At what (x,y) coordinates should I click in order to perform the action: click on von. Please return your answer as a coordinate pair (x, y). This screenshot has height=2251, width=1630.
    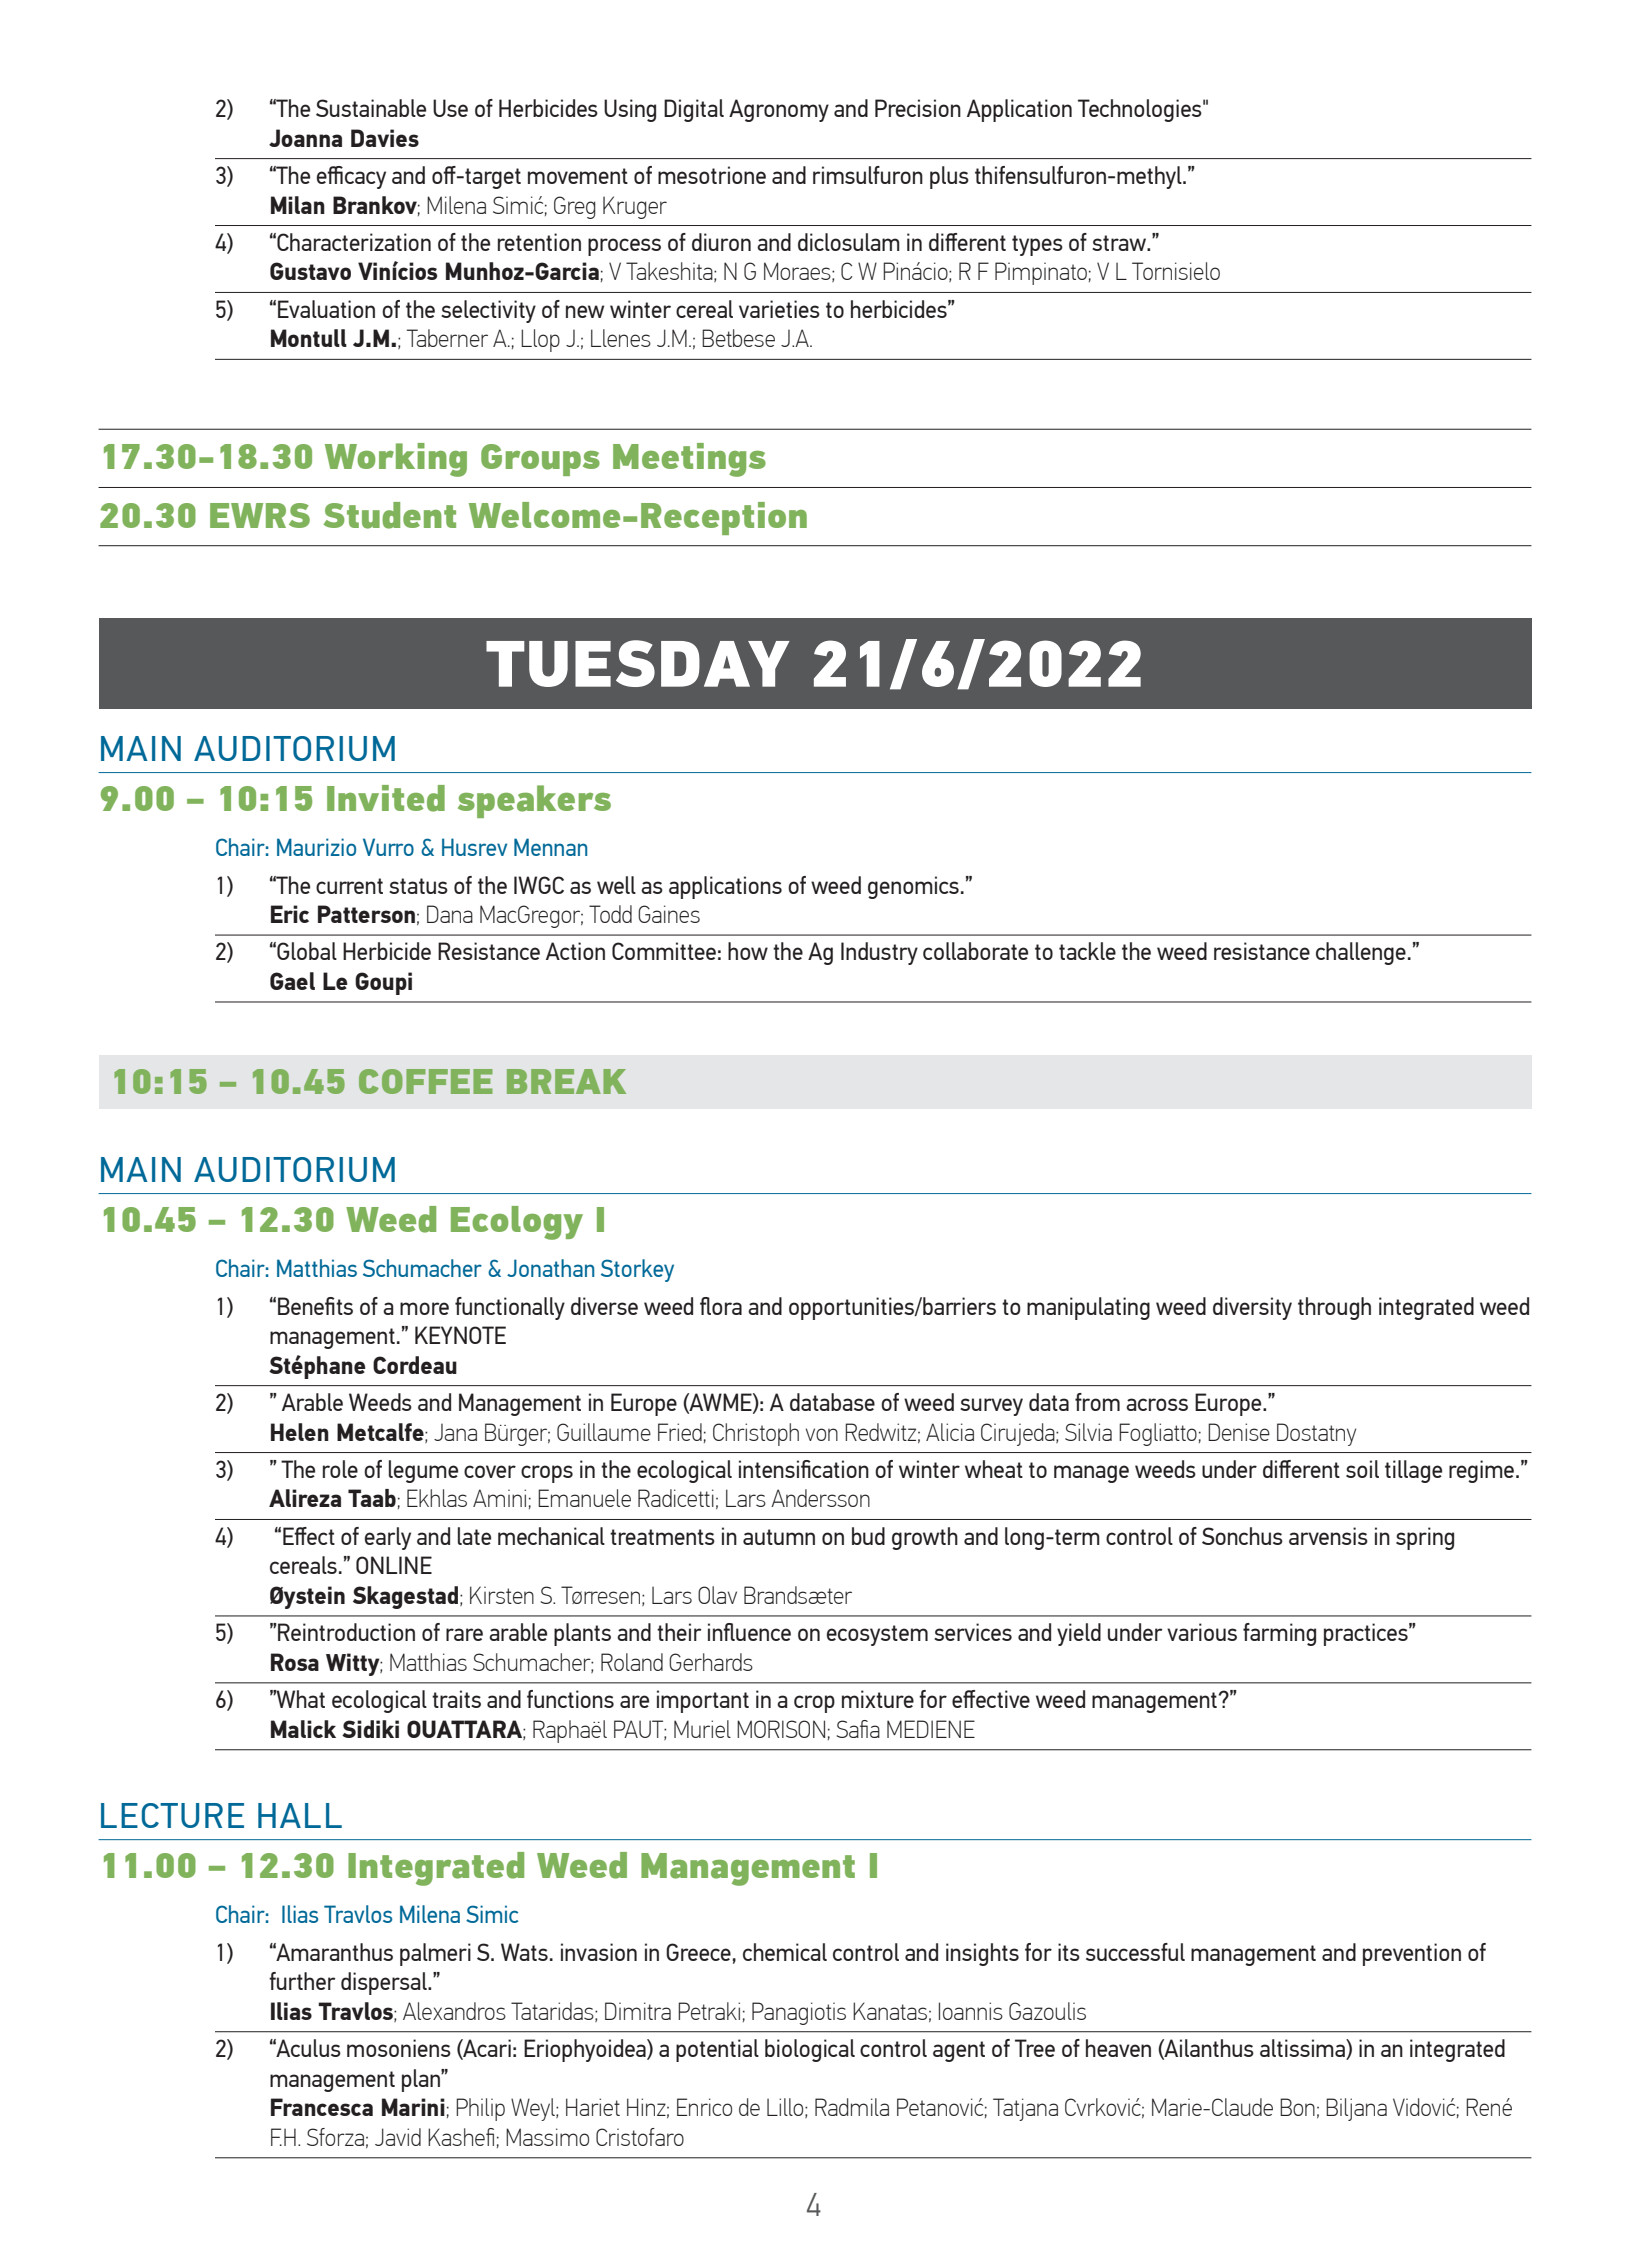
    Looking at the image, I should click on (822, 1434).
